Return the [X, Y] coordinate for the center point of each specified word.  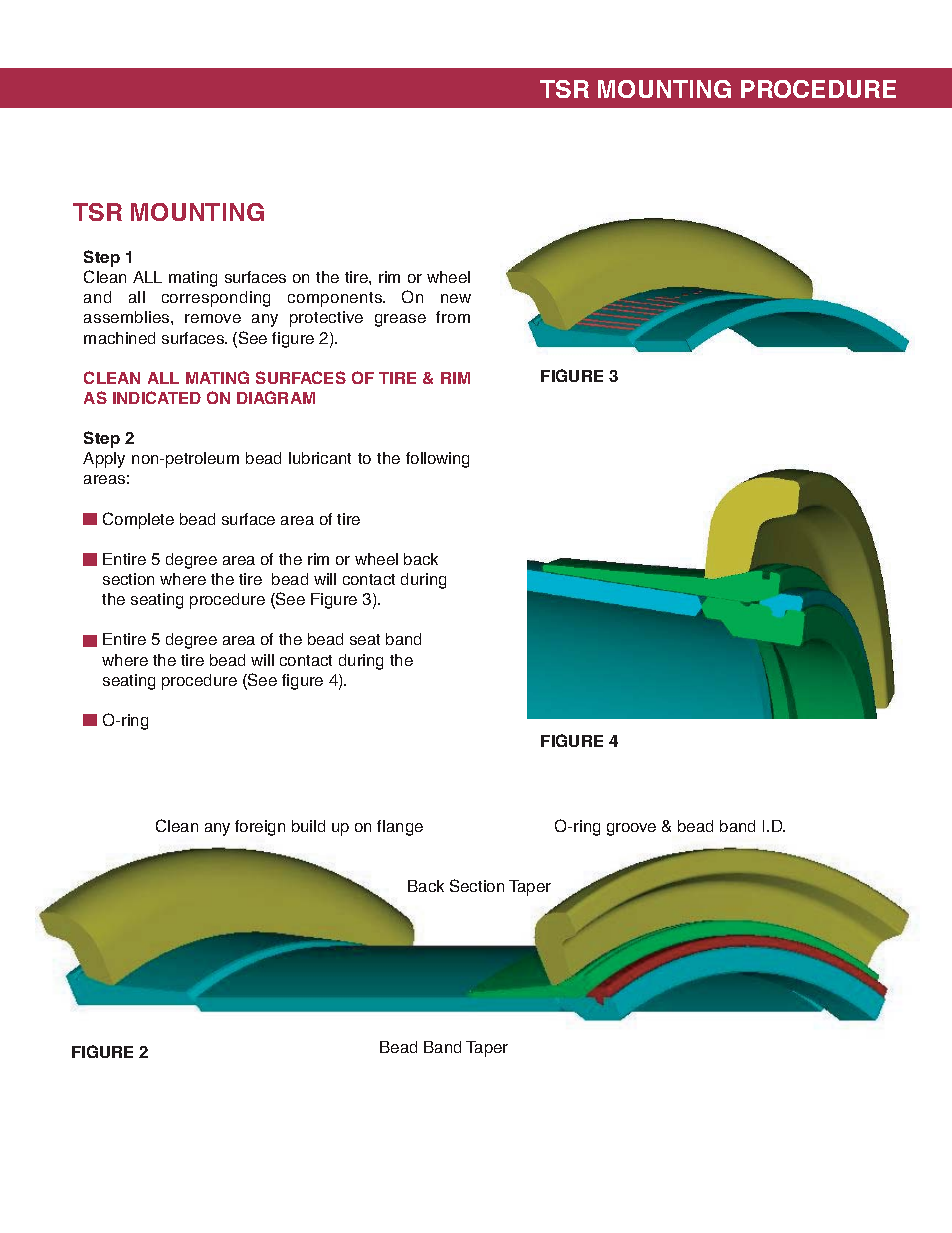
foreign [260, 828]
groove [631, 829]
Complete [138, 520]
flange [400, 828]
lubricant [320, 458]
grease [400, 320]
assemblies [128, 317]
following [437, 460]
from [453, 317]
